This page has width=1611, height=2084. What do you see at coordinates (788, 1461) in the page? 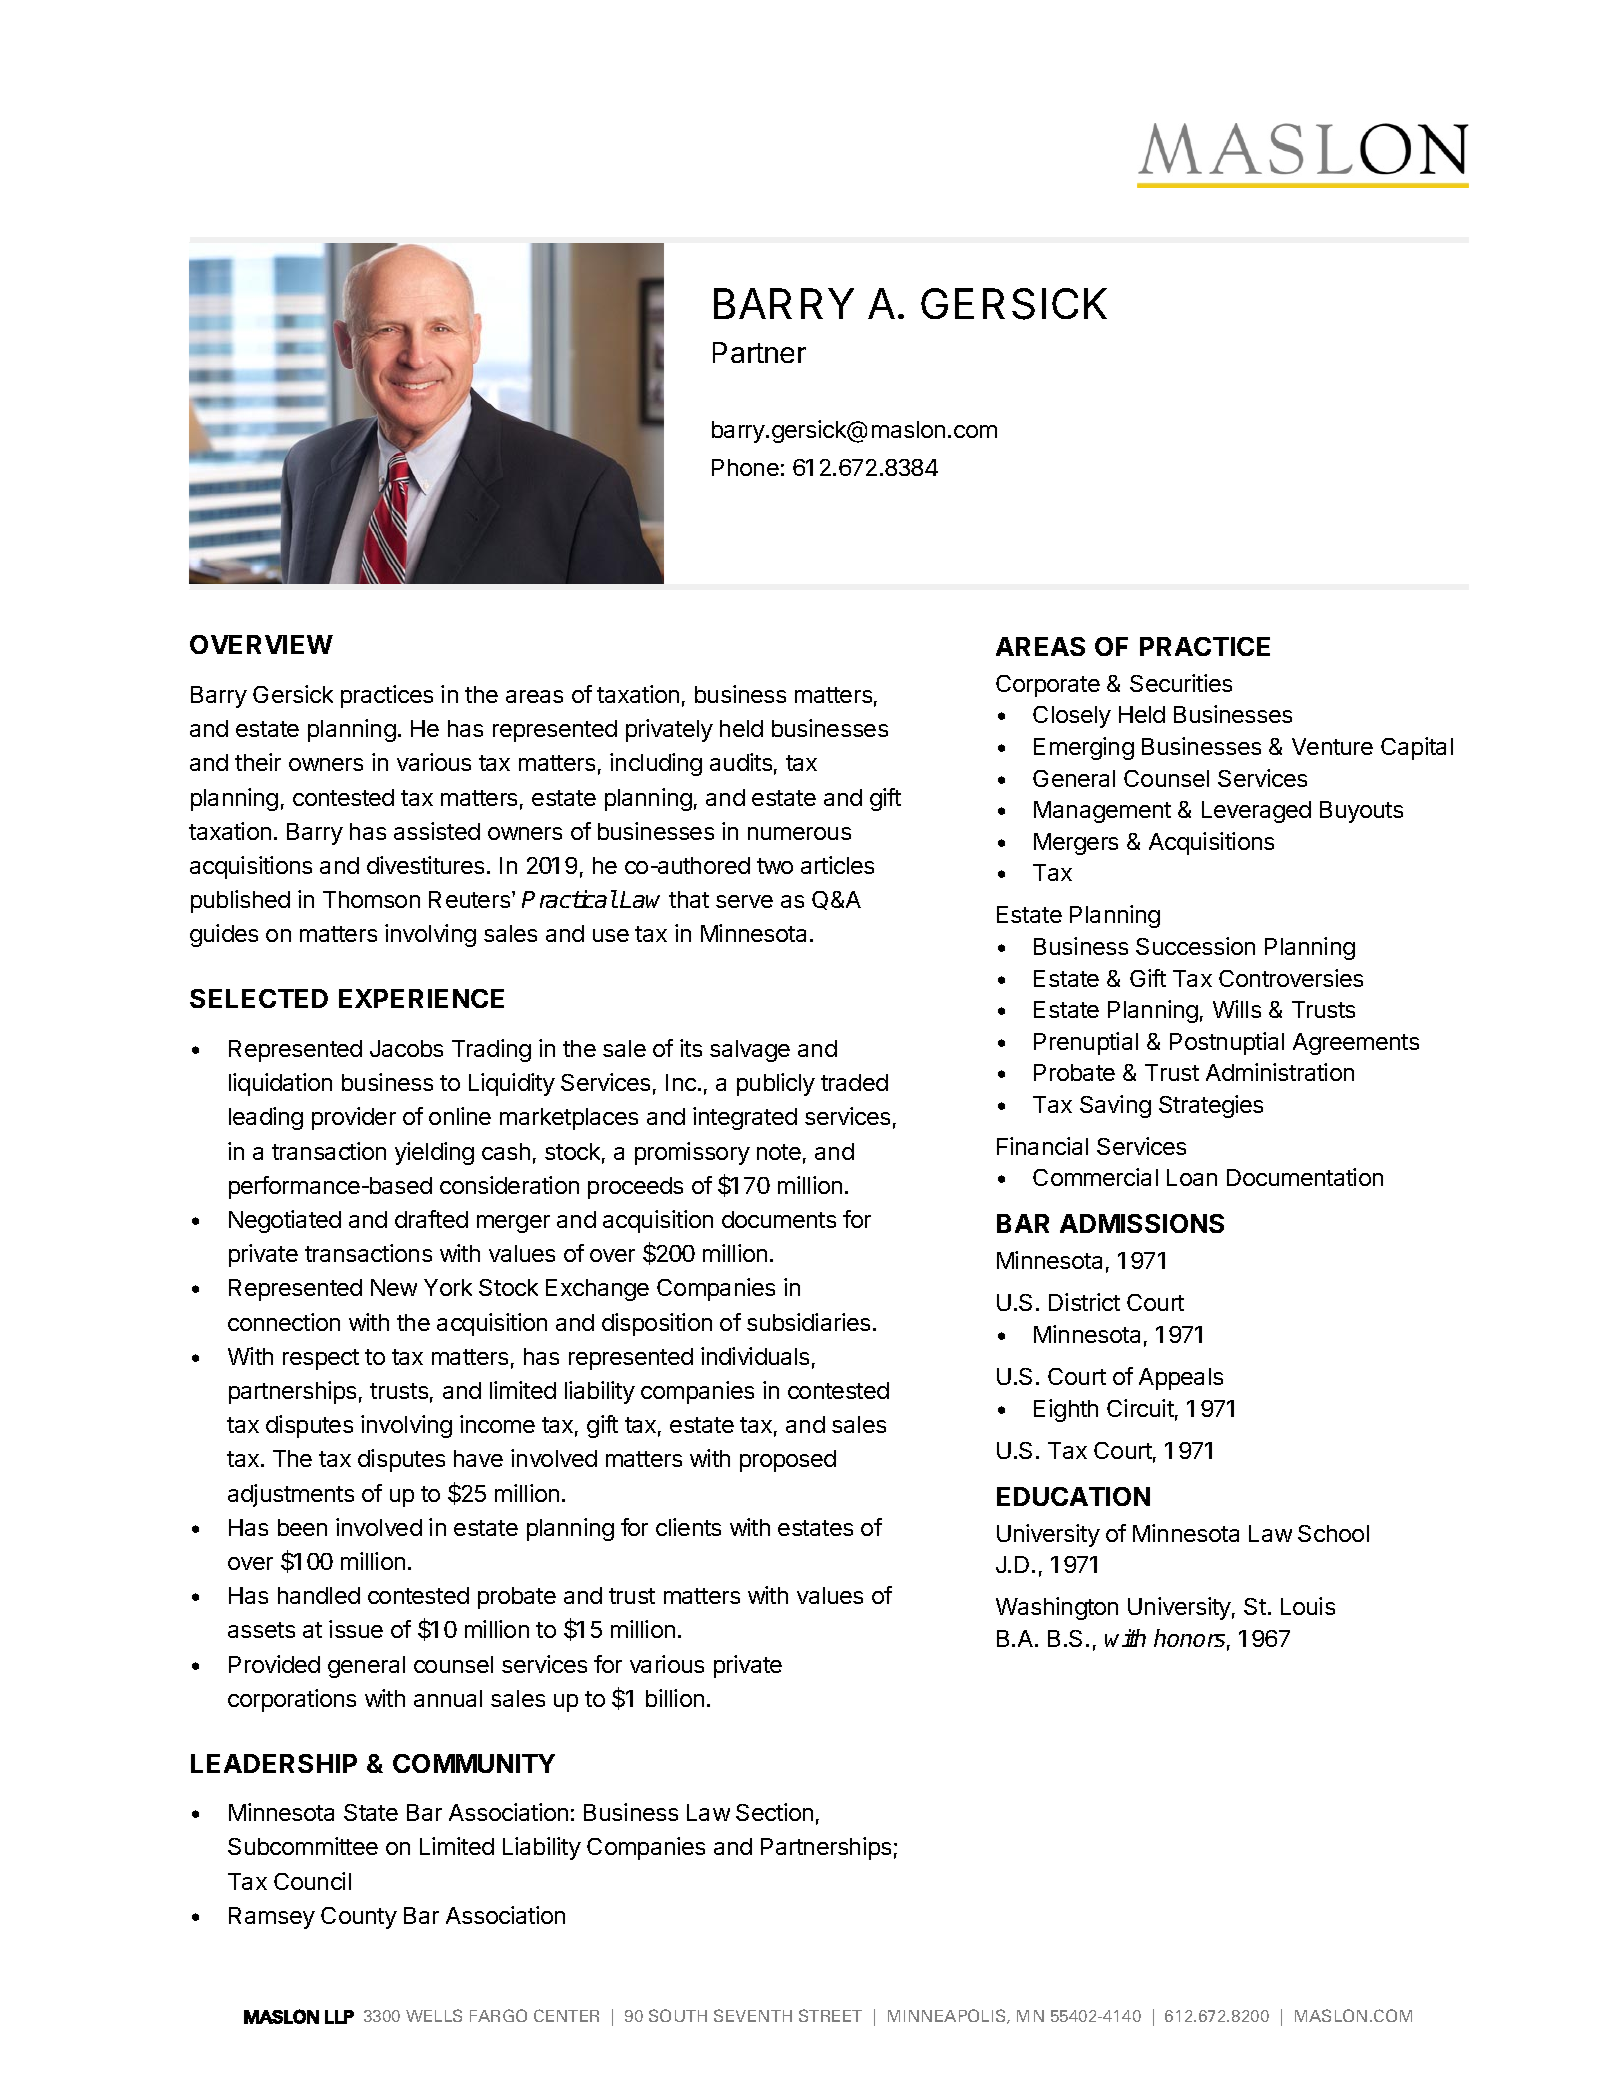
I see `proposed` at bounding box center [788, 1461].
